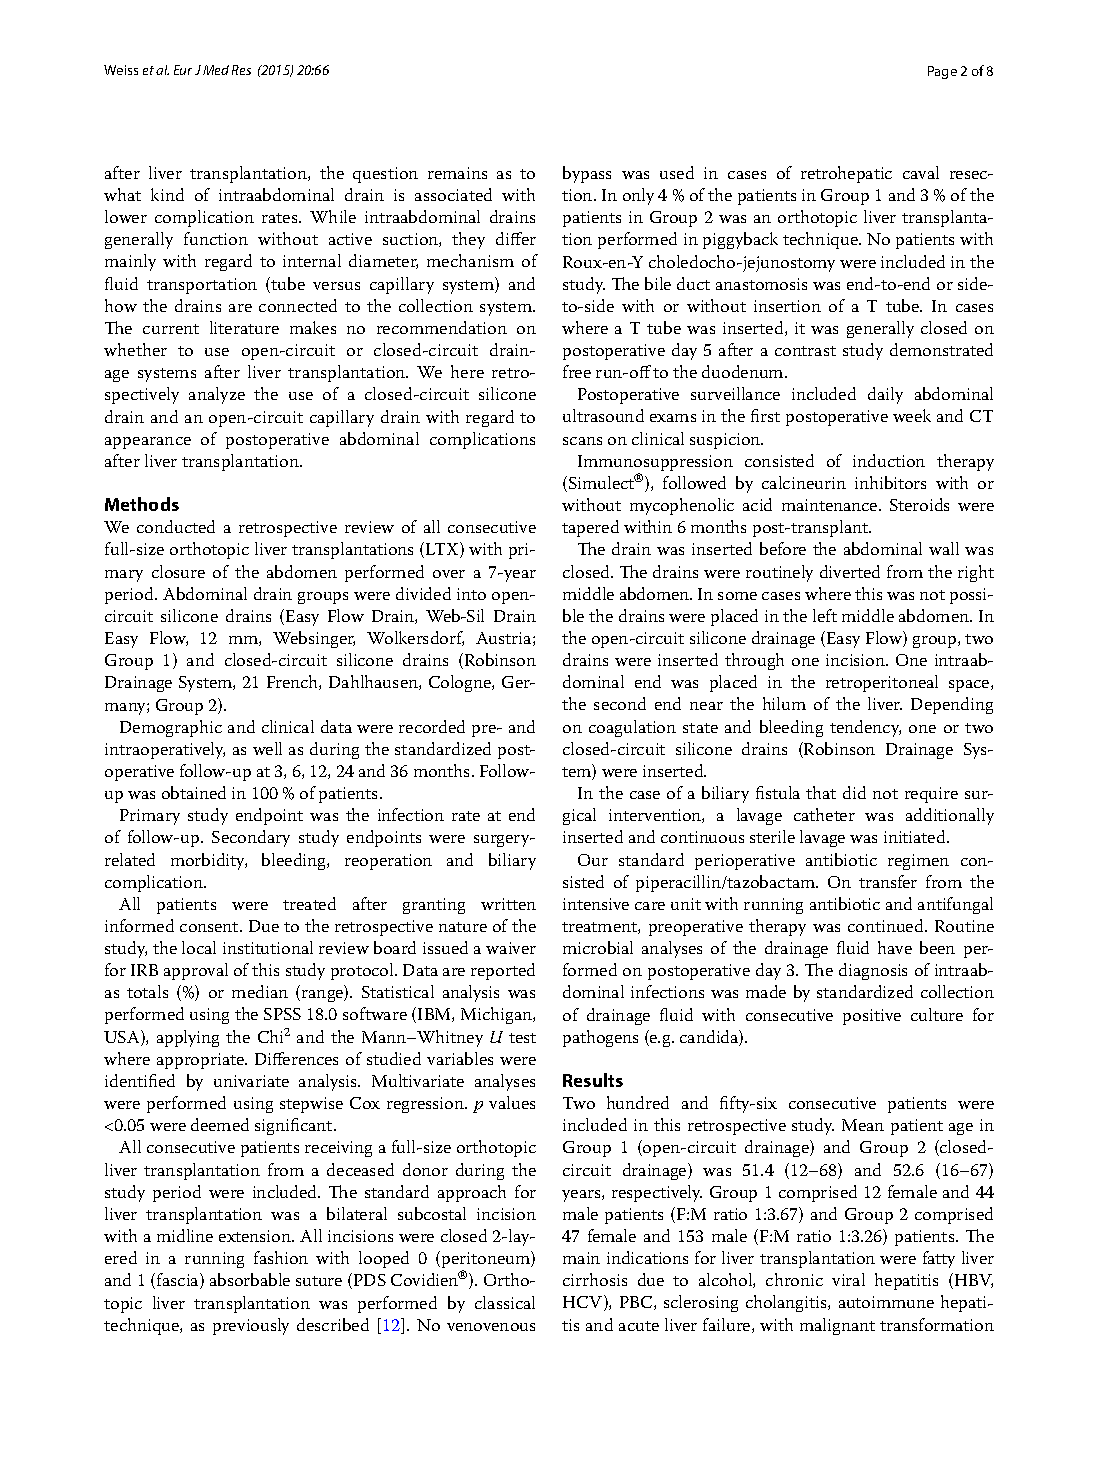 The image size is (1099, 1465). I want to click on Methods, so click(142, 504).
